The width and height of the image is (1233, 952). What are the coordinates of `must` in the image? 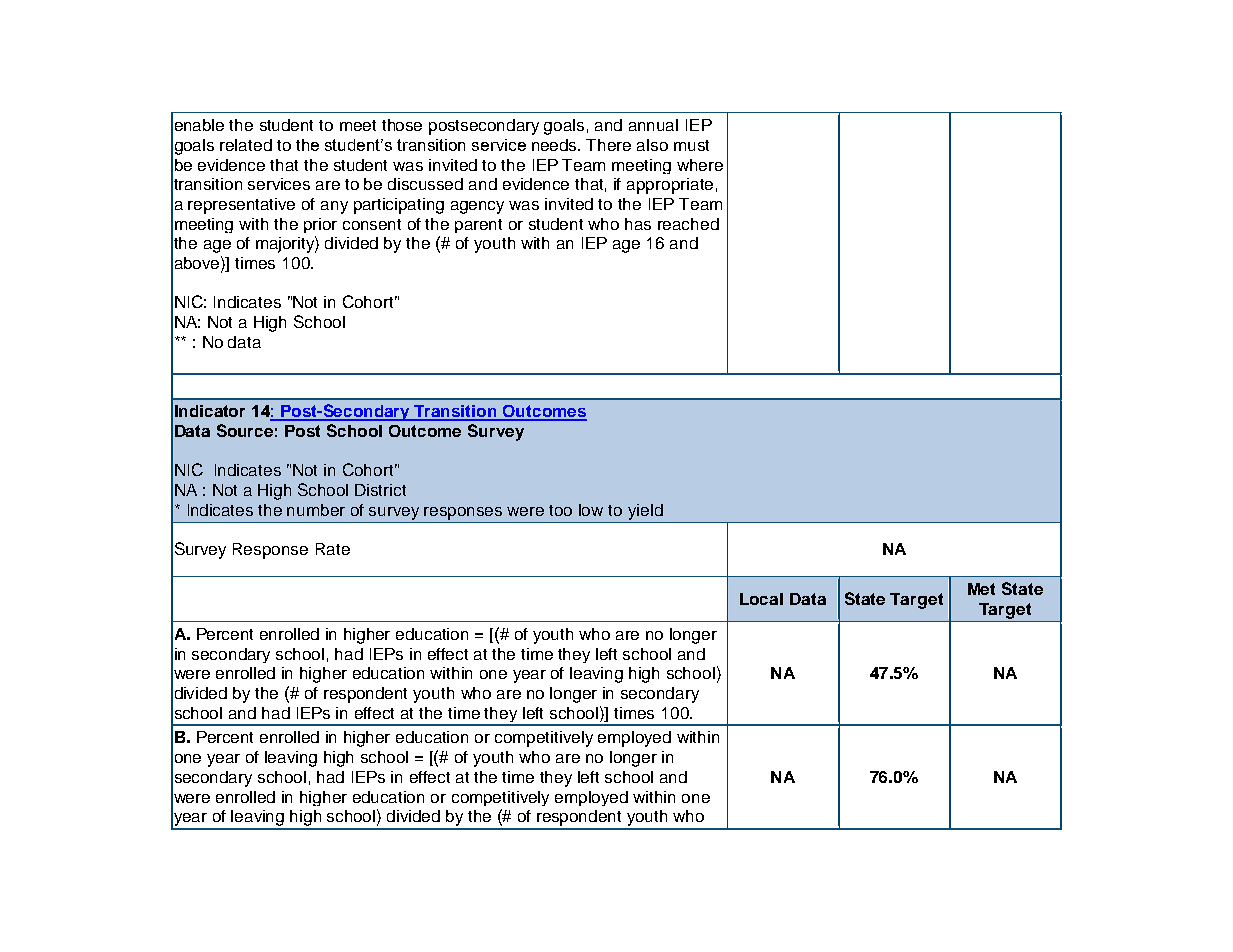 It's located at (691, 145).
